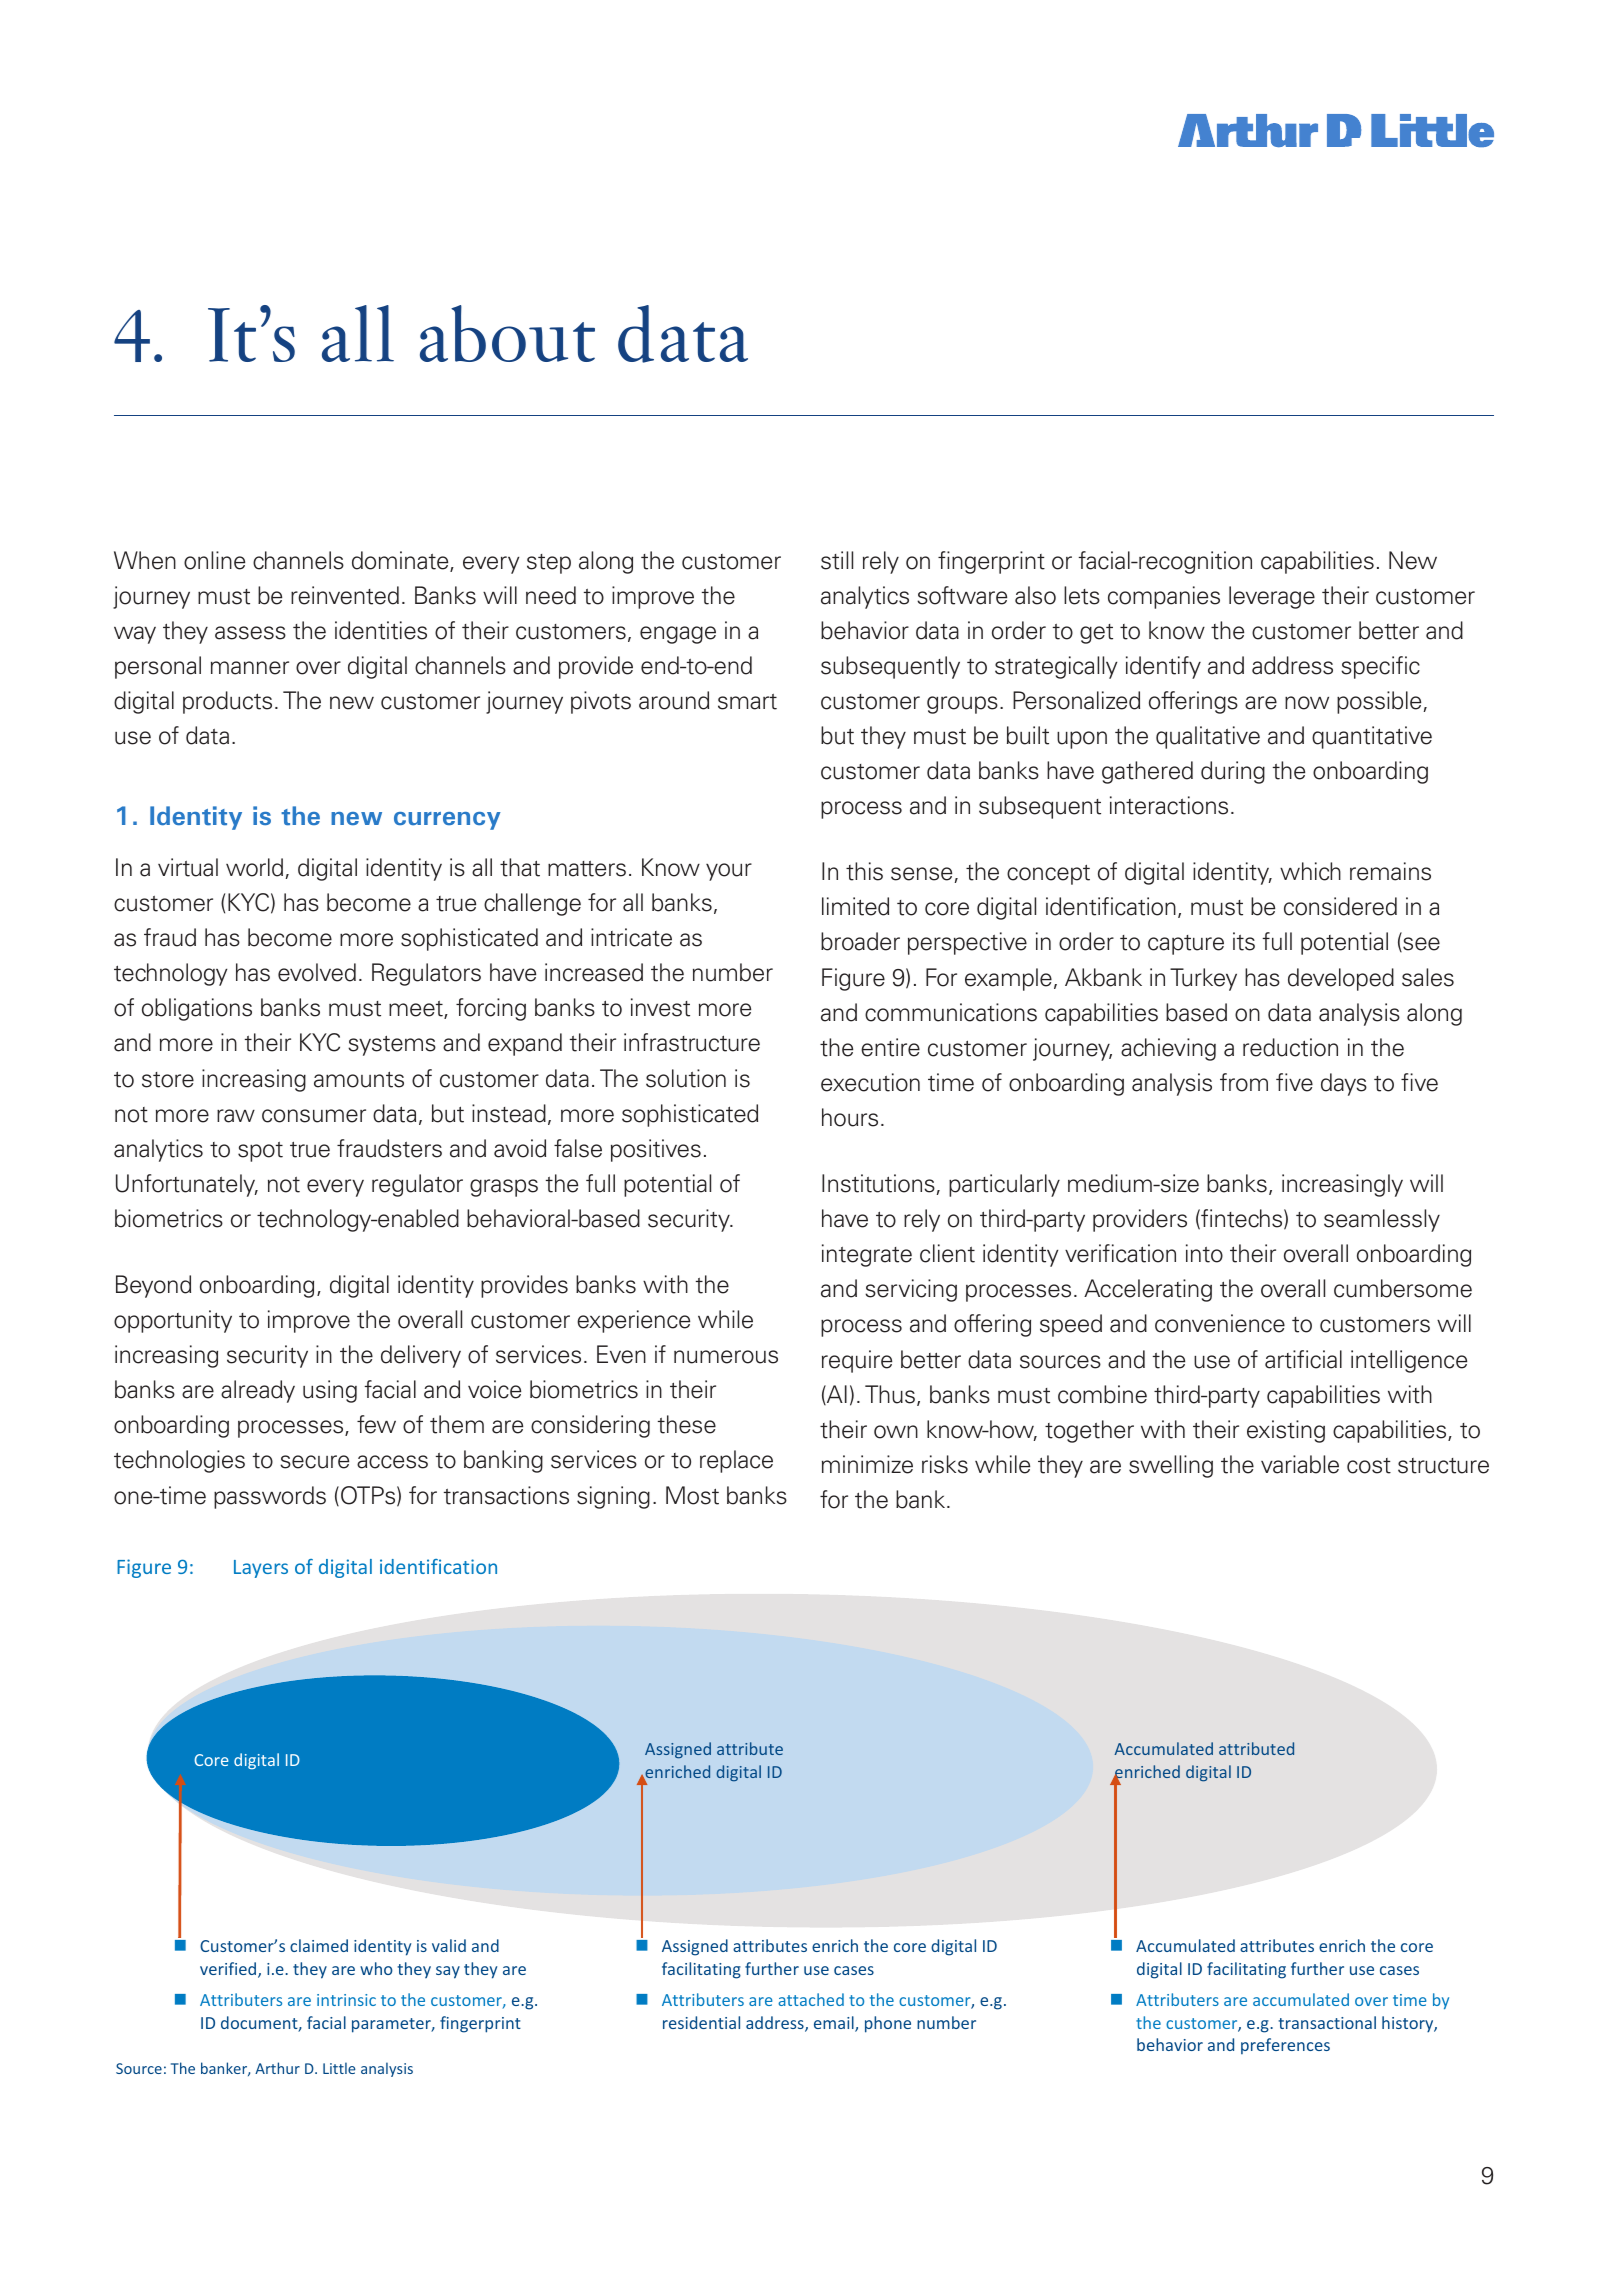 The image size is (1608, 2275). What do you see at coordinates (811, 1999) in the screenshot?
I see `attached` at bounding box center [811, 1999].
